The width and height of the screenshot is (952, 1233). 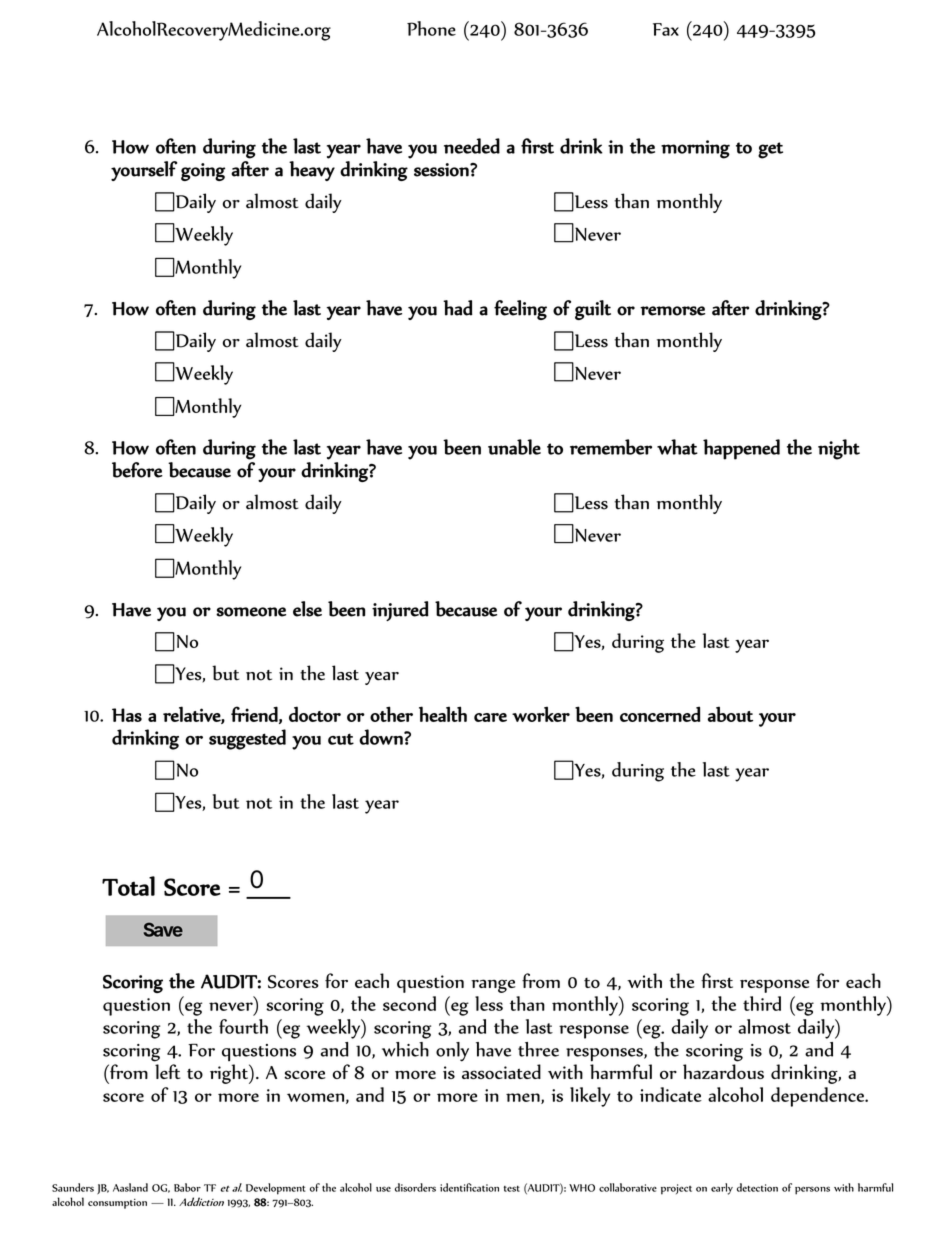 I want to click on had, so click(x=458, y=308).
